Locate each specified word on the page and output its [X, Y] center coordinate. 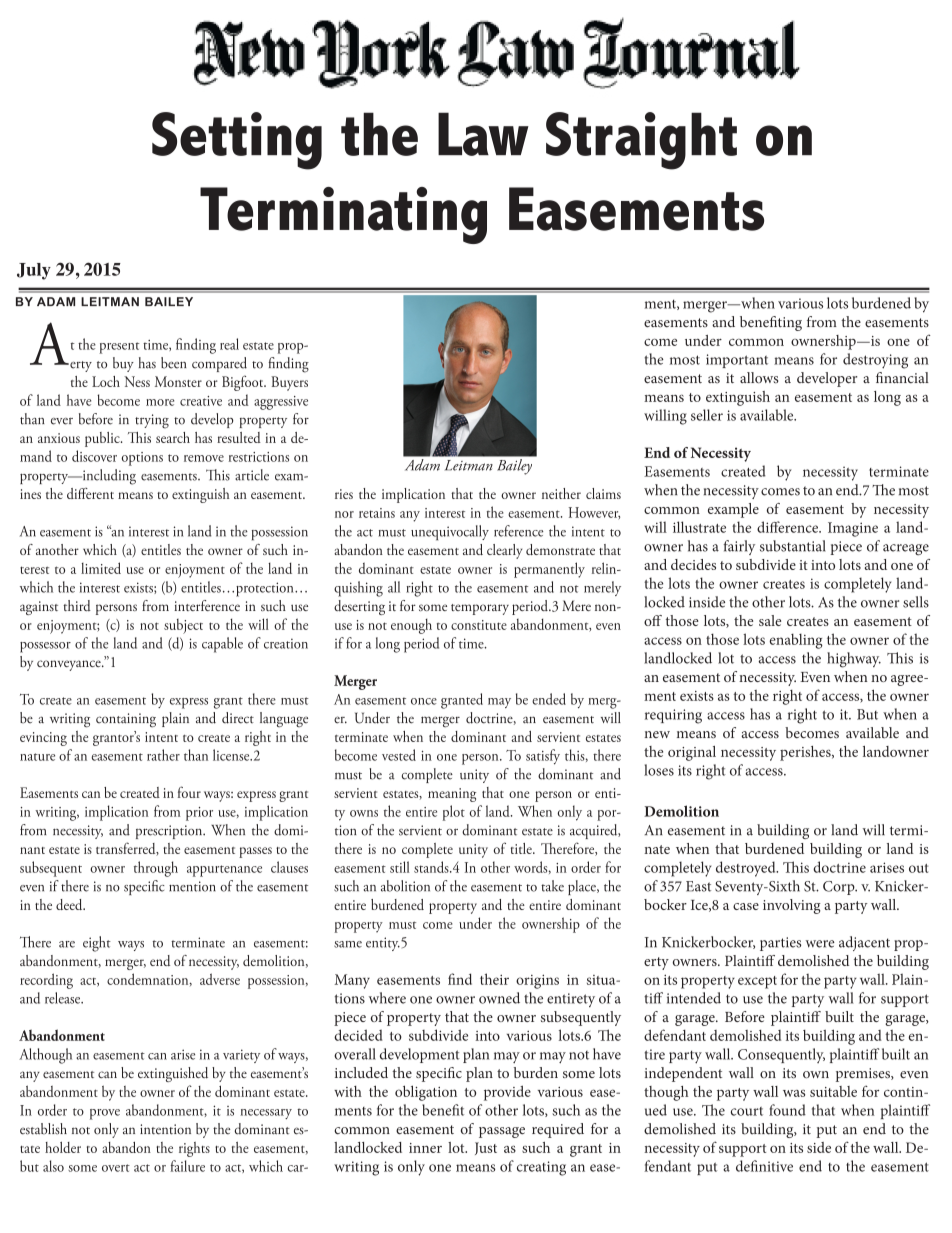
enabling [796, 641]
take [552, 886]
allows [759, 378]
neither [561, 493]
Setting [237, 141]
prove [105, 1114]
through [156, 869]
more [160, 402]
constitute [479, 625]
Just [486, 1148]
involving [792, 906]
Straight [641, 141]
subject [183, 626]
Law [483, 134]
